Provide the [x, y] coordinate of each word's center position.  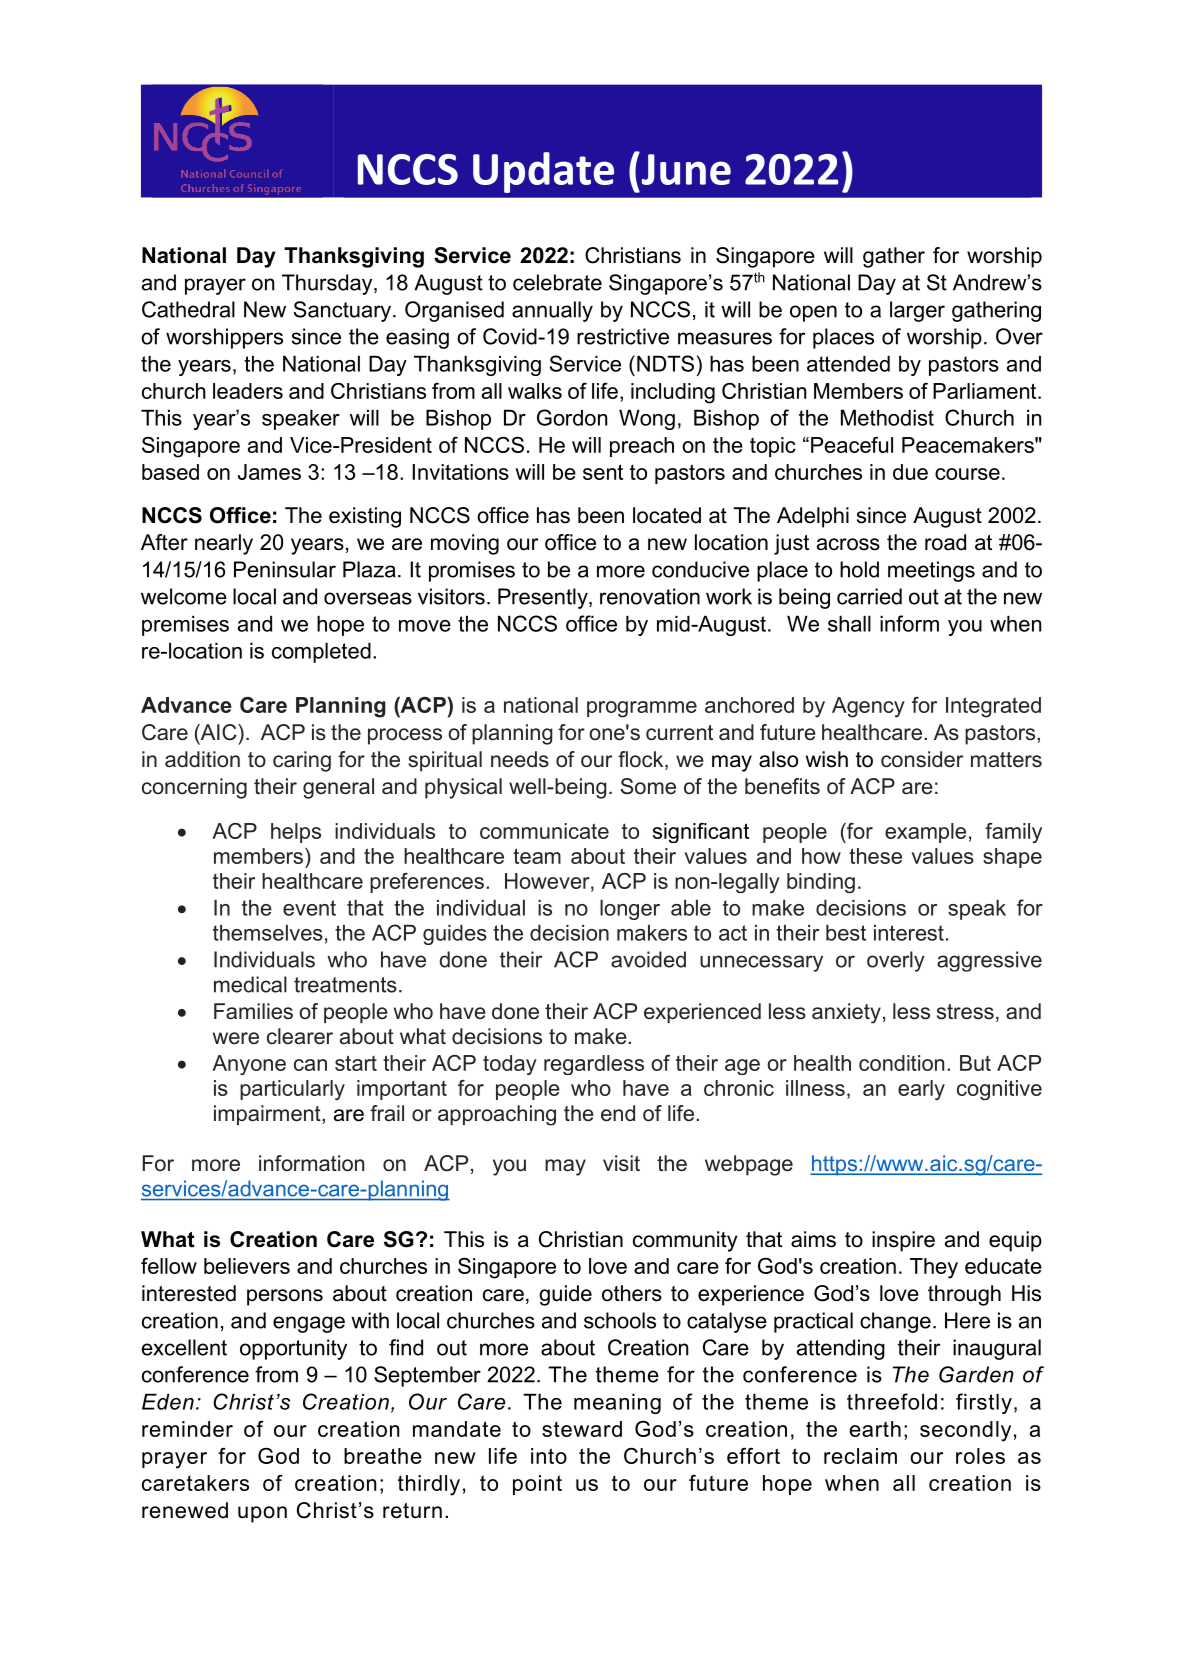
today [510, 1065]
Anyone [249, 1065]
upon [262, 1514]
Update [543, 172]
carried [869, 596]
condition [901, 1063]
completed [321, 652]
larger [917, 311]
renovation [650, 596]
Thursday [328, 284]
